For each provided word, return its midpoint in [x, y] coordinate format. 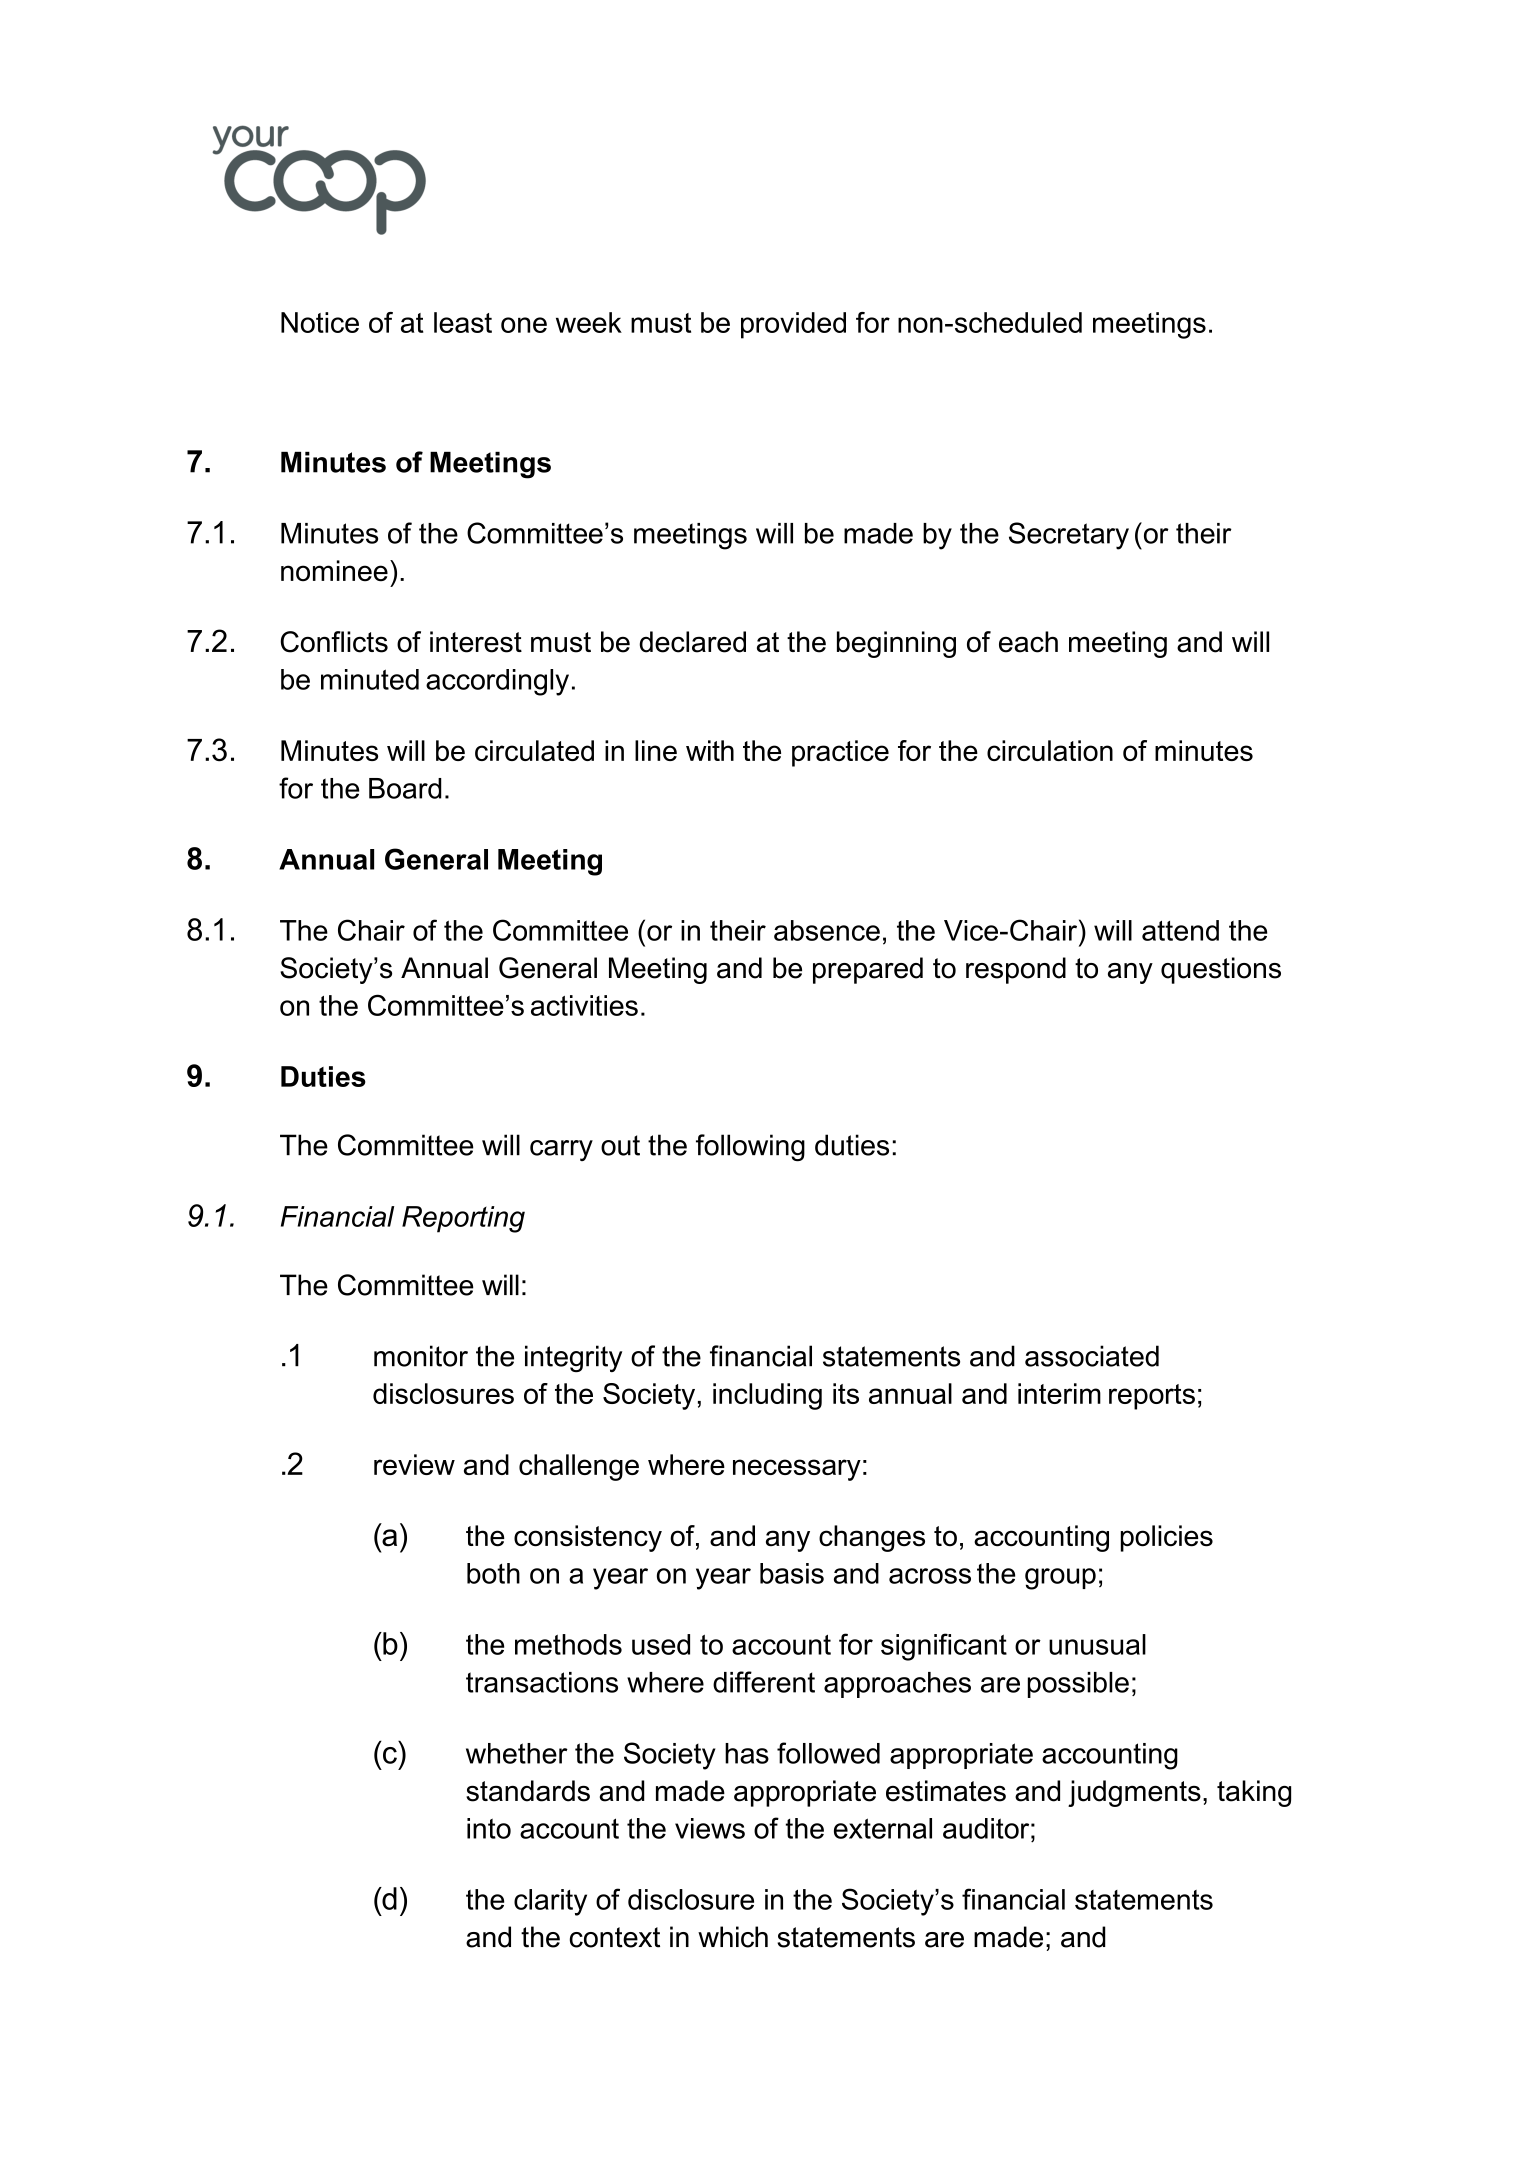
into [489, 1828]
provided [793, 325]
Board [405, 788]
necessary [797, 1470]
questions [1221, 970]
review [414, 1464]
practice [840, 753]
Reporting [463, 1219]
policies [1167, 1538]
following [750, 1147]
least [463, 322]
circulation [1050, 750]
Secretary [1069, 536]
